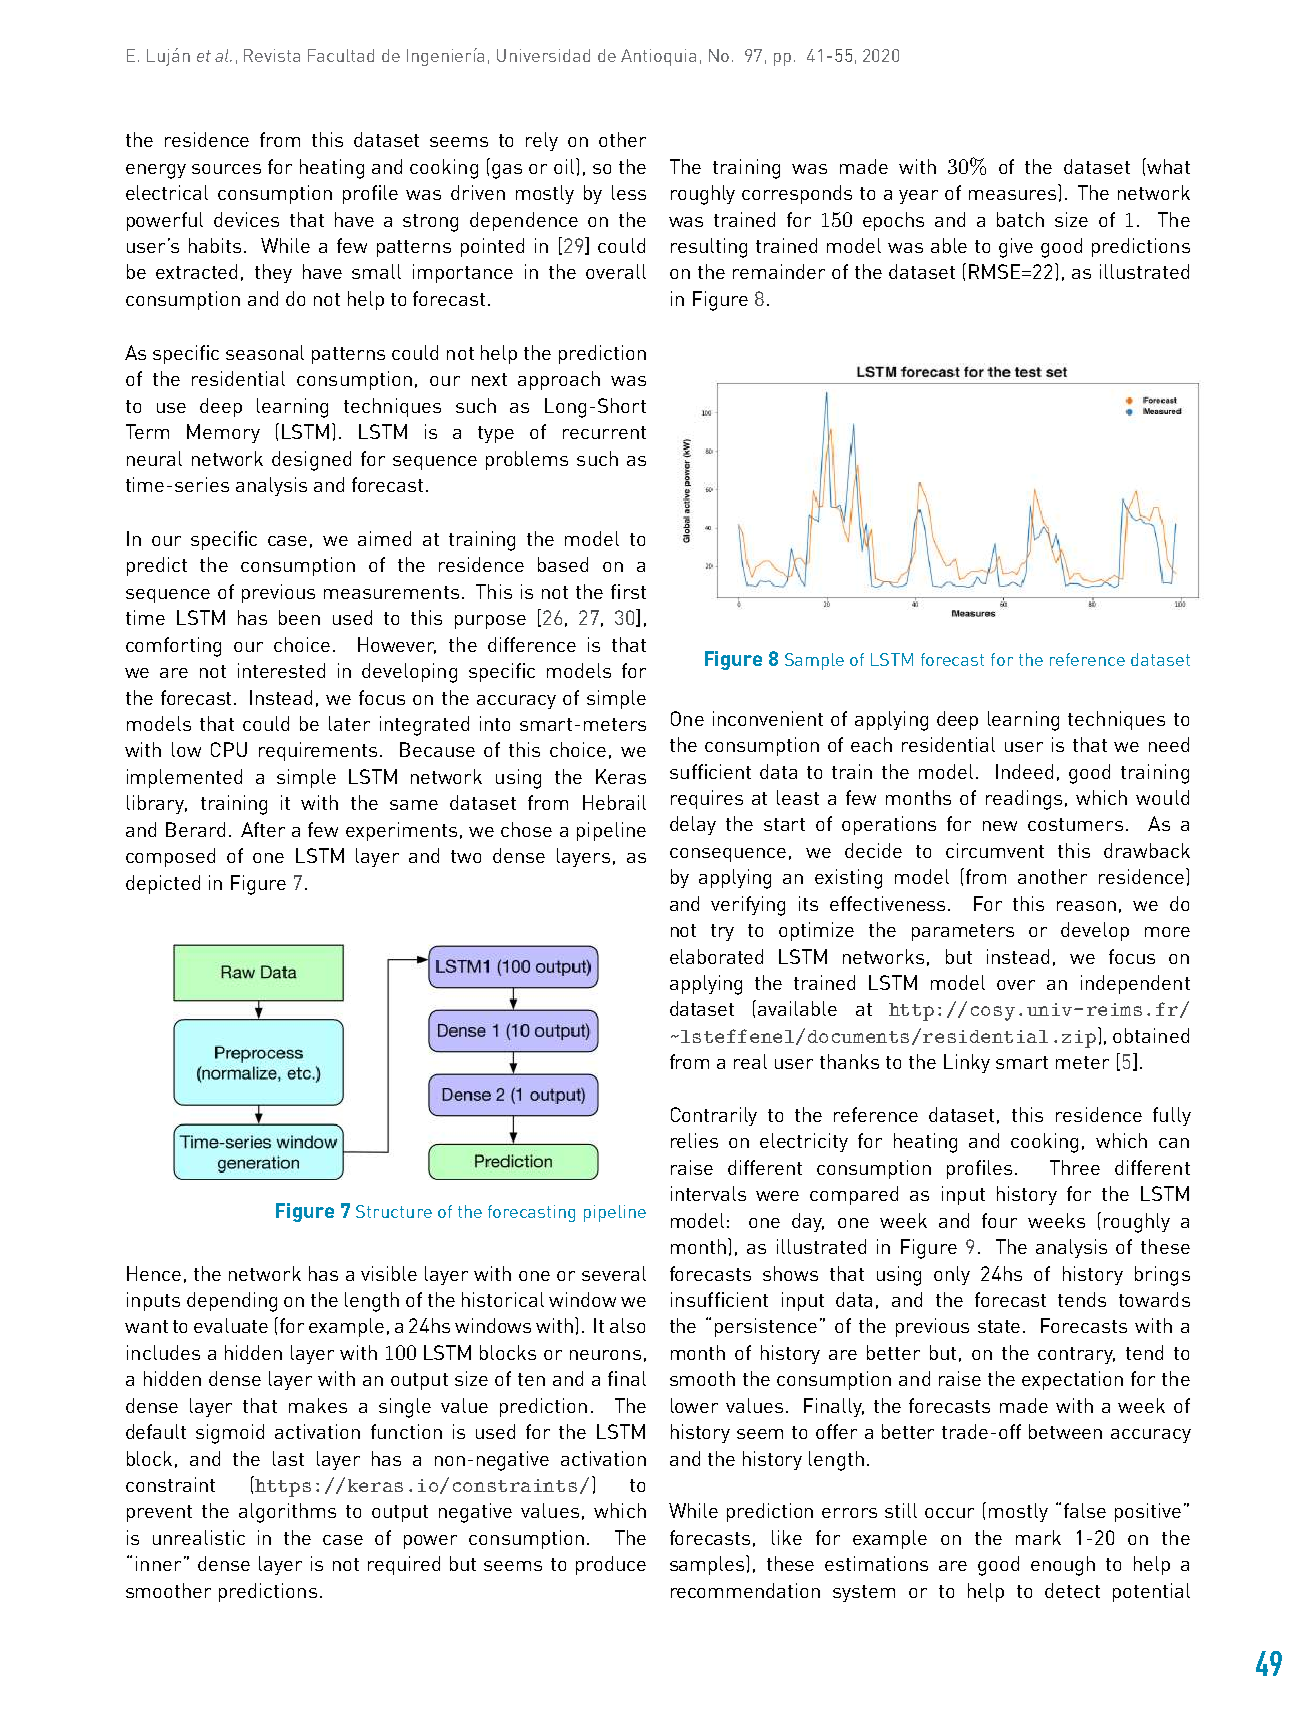  I want to click on Contrarily, so click(714, 1116).
